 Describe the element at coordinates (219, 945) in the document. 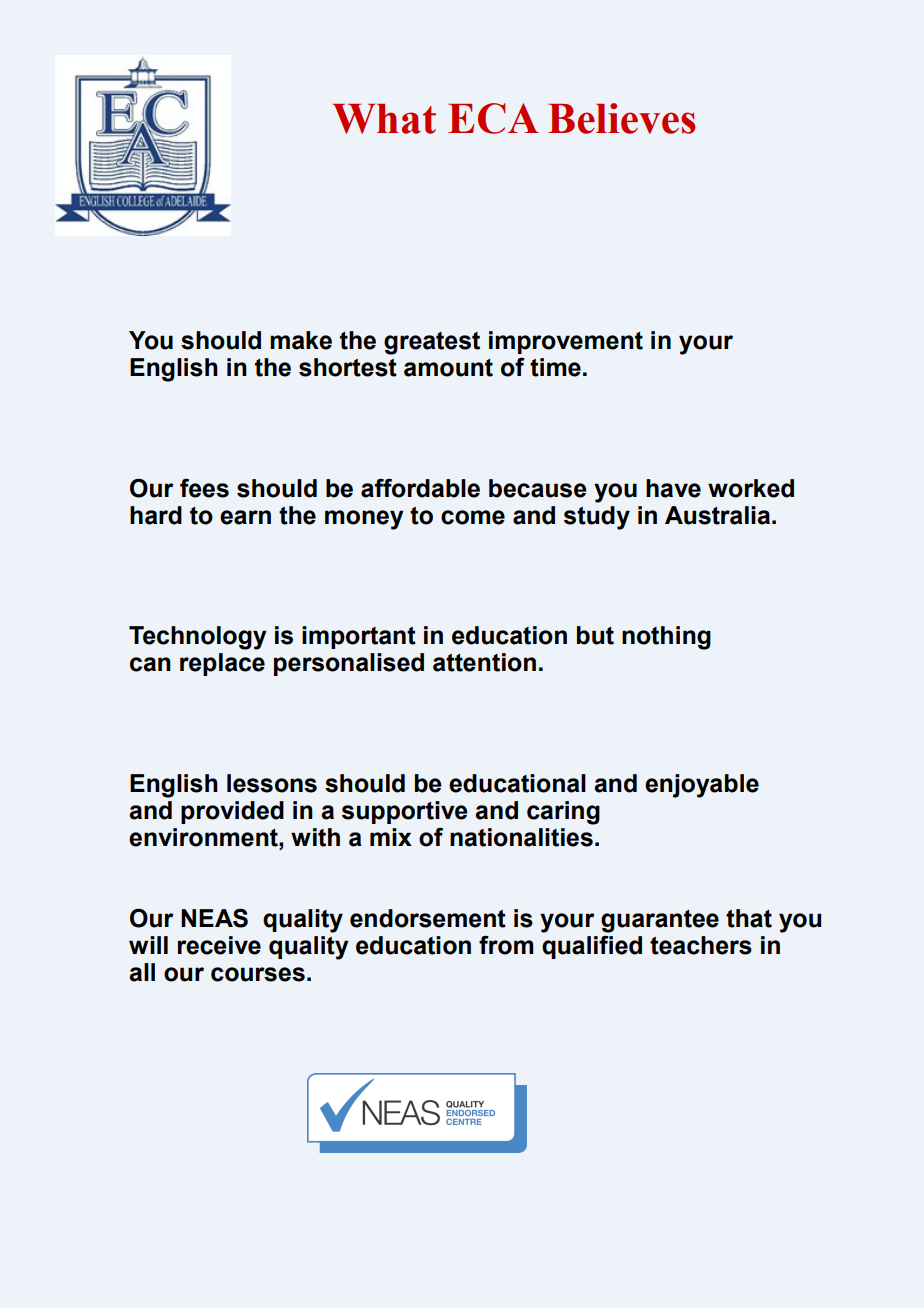

I see `receive` at that location.
